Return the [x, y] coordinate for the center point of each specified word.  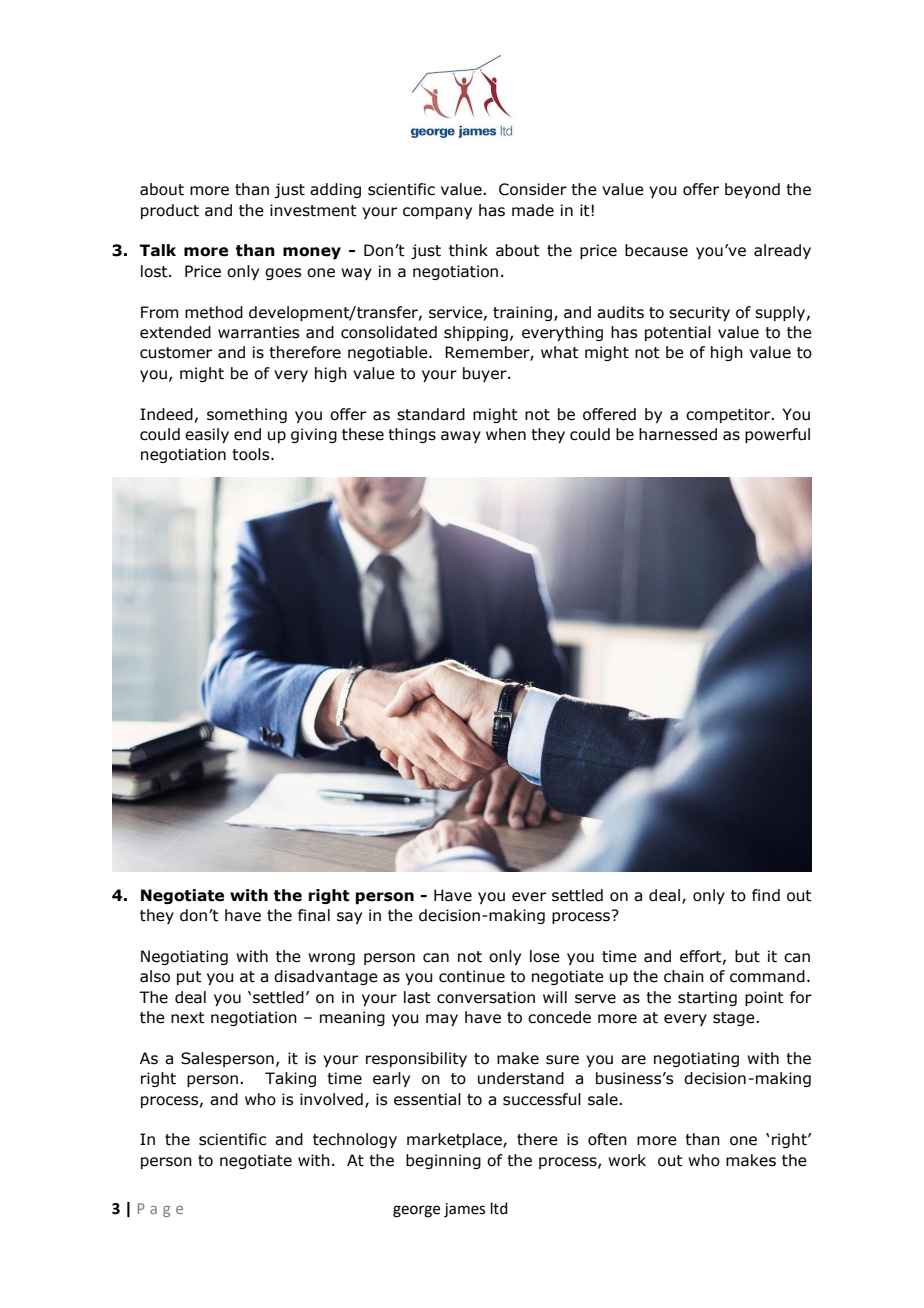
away [461, 437]
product [170, 211]
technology [355, 1140]
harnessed [678, 434]
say [349, 918]
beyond [752, 190]
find [766, 895]
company [437, 213]
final [314, 915]
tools [252, 454]
